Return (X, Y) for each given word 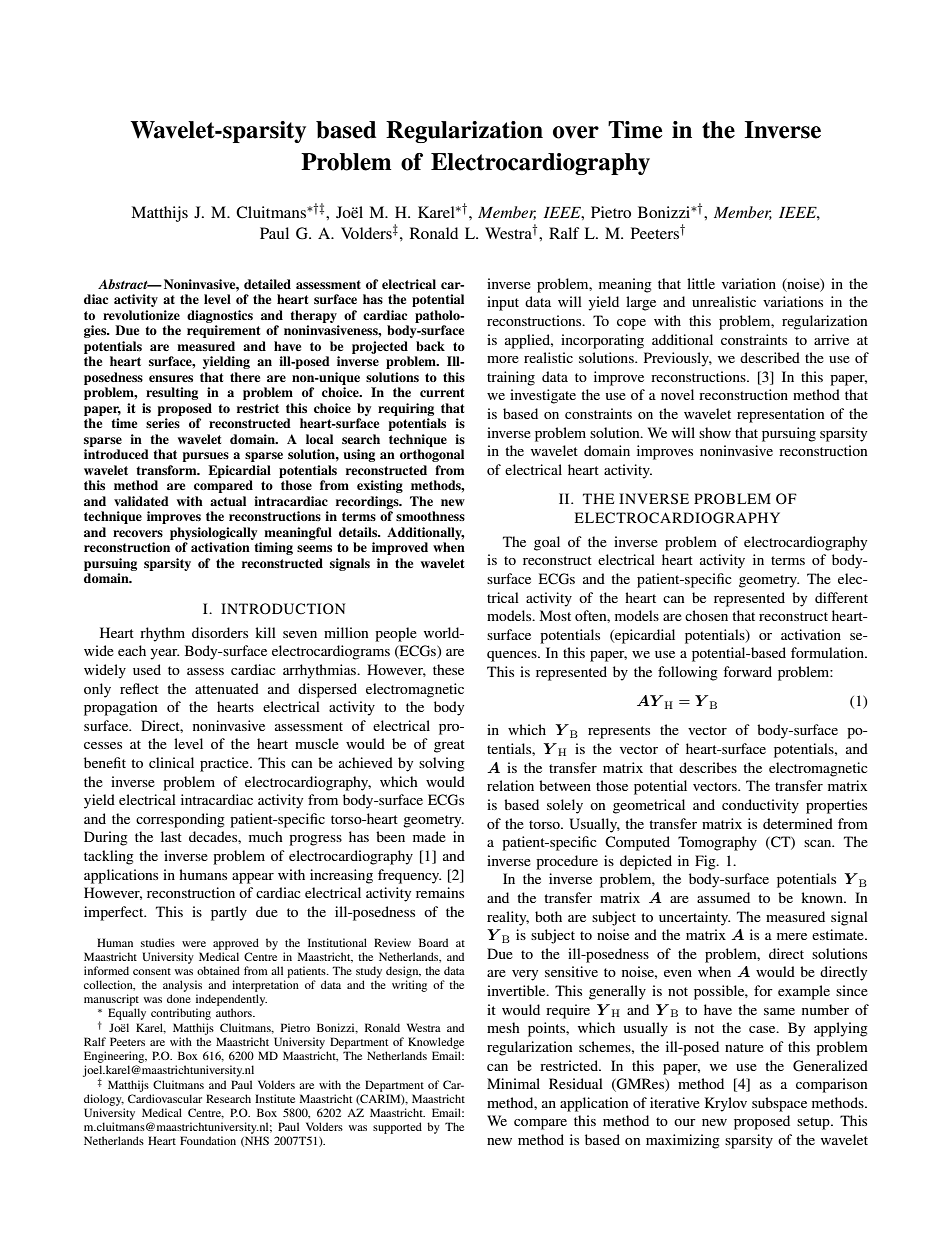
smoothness (430, 516)
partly (229, 913)
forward (747, 671)
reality (508, 918)
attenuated (227, 688)
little (701, 283)
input (503, 303)
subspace (779, 1104)
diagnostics (220, 316)
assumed (723, 897)
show (715, 432)
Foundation (208, 1140)
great (449, 746)
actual (228, 501)
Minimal (513, 1083)
